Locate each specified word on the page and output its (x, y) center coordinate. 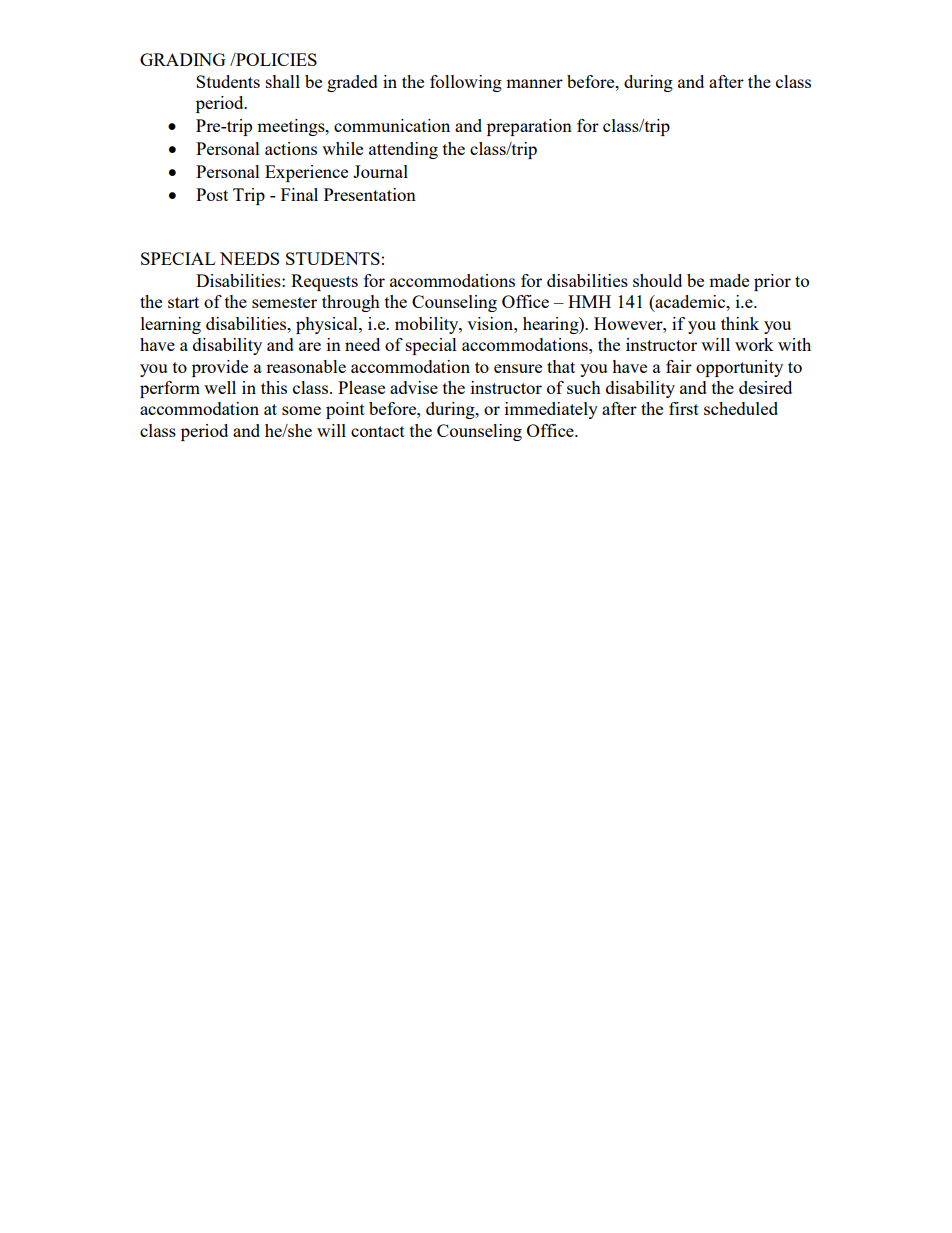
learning (171, 325)
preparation (529, 127)
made (729, 280)
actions (291, 148)
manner (534, 83)
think (740, 323)
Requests (324, 282)
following (466, 83)
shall (283, 81)
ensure (518, 368)
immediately (551, 410)
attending (403, 150)
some (301, 410)
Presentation (370, 194)
